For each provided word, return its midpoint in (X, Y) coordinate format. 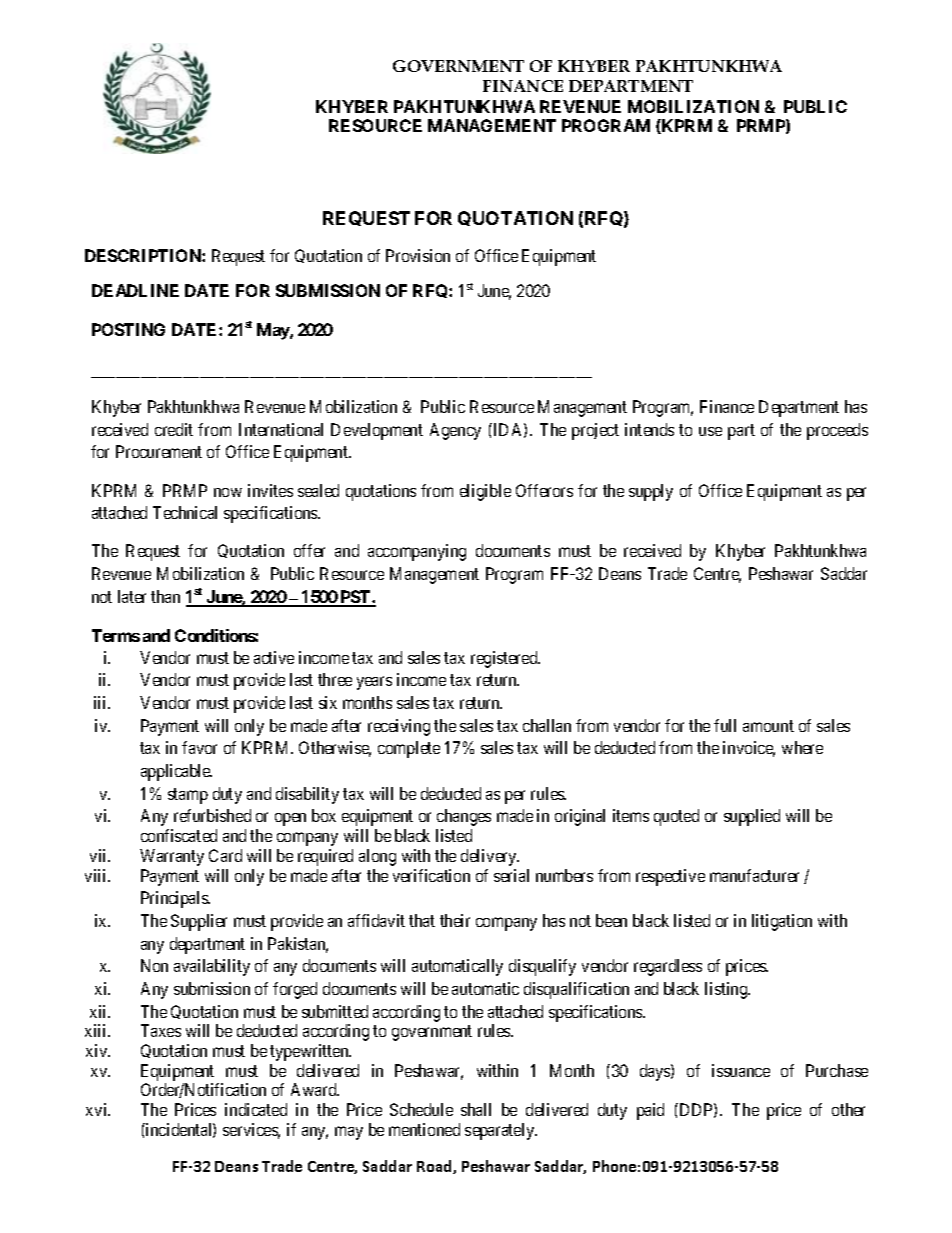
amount (768, 726)
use (710, 431)
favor (199, 747)
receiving (399, 727)
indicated (256, 1109)
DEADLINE (135, 290)
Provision (418, 255)
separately (501, 1131)
